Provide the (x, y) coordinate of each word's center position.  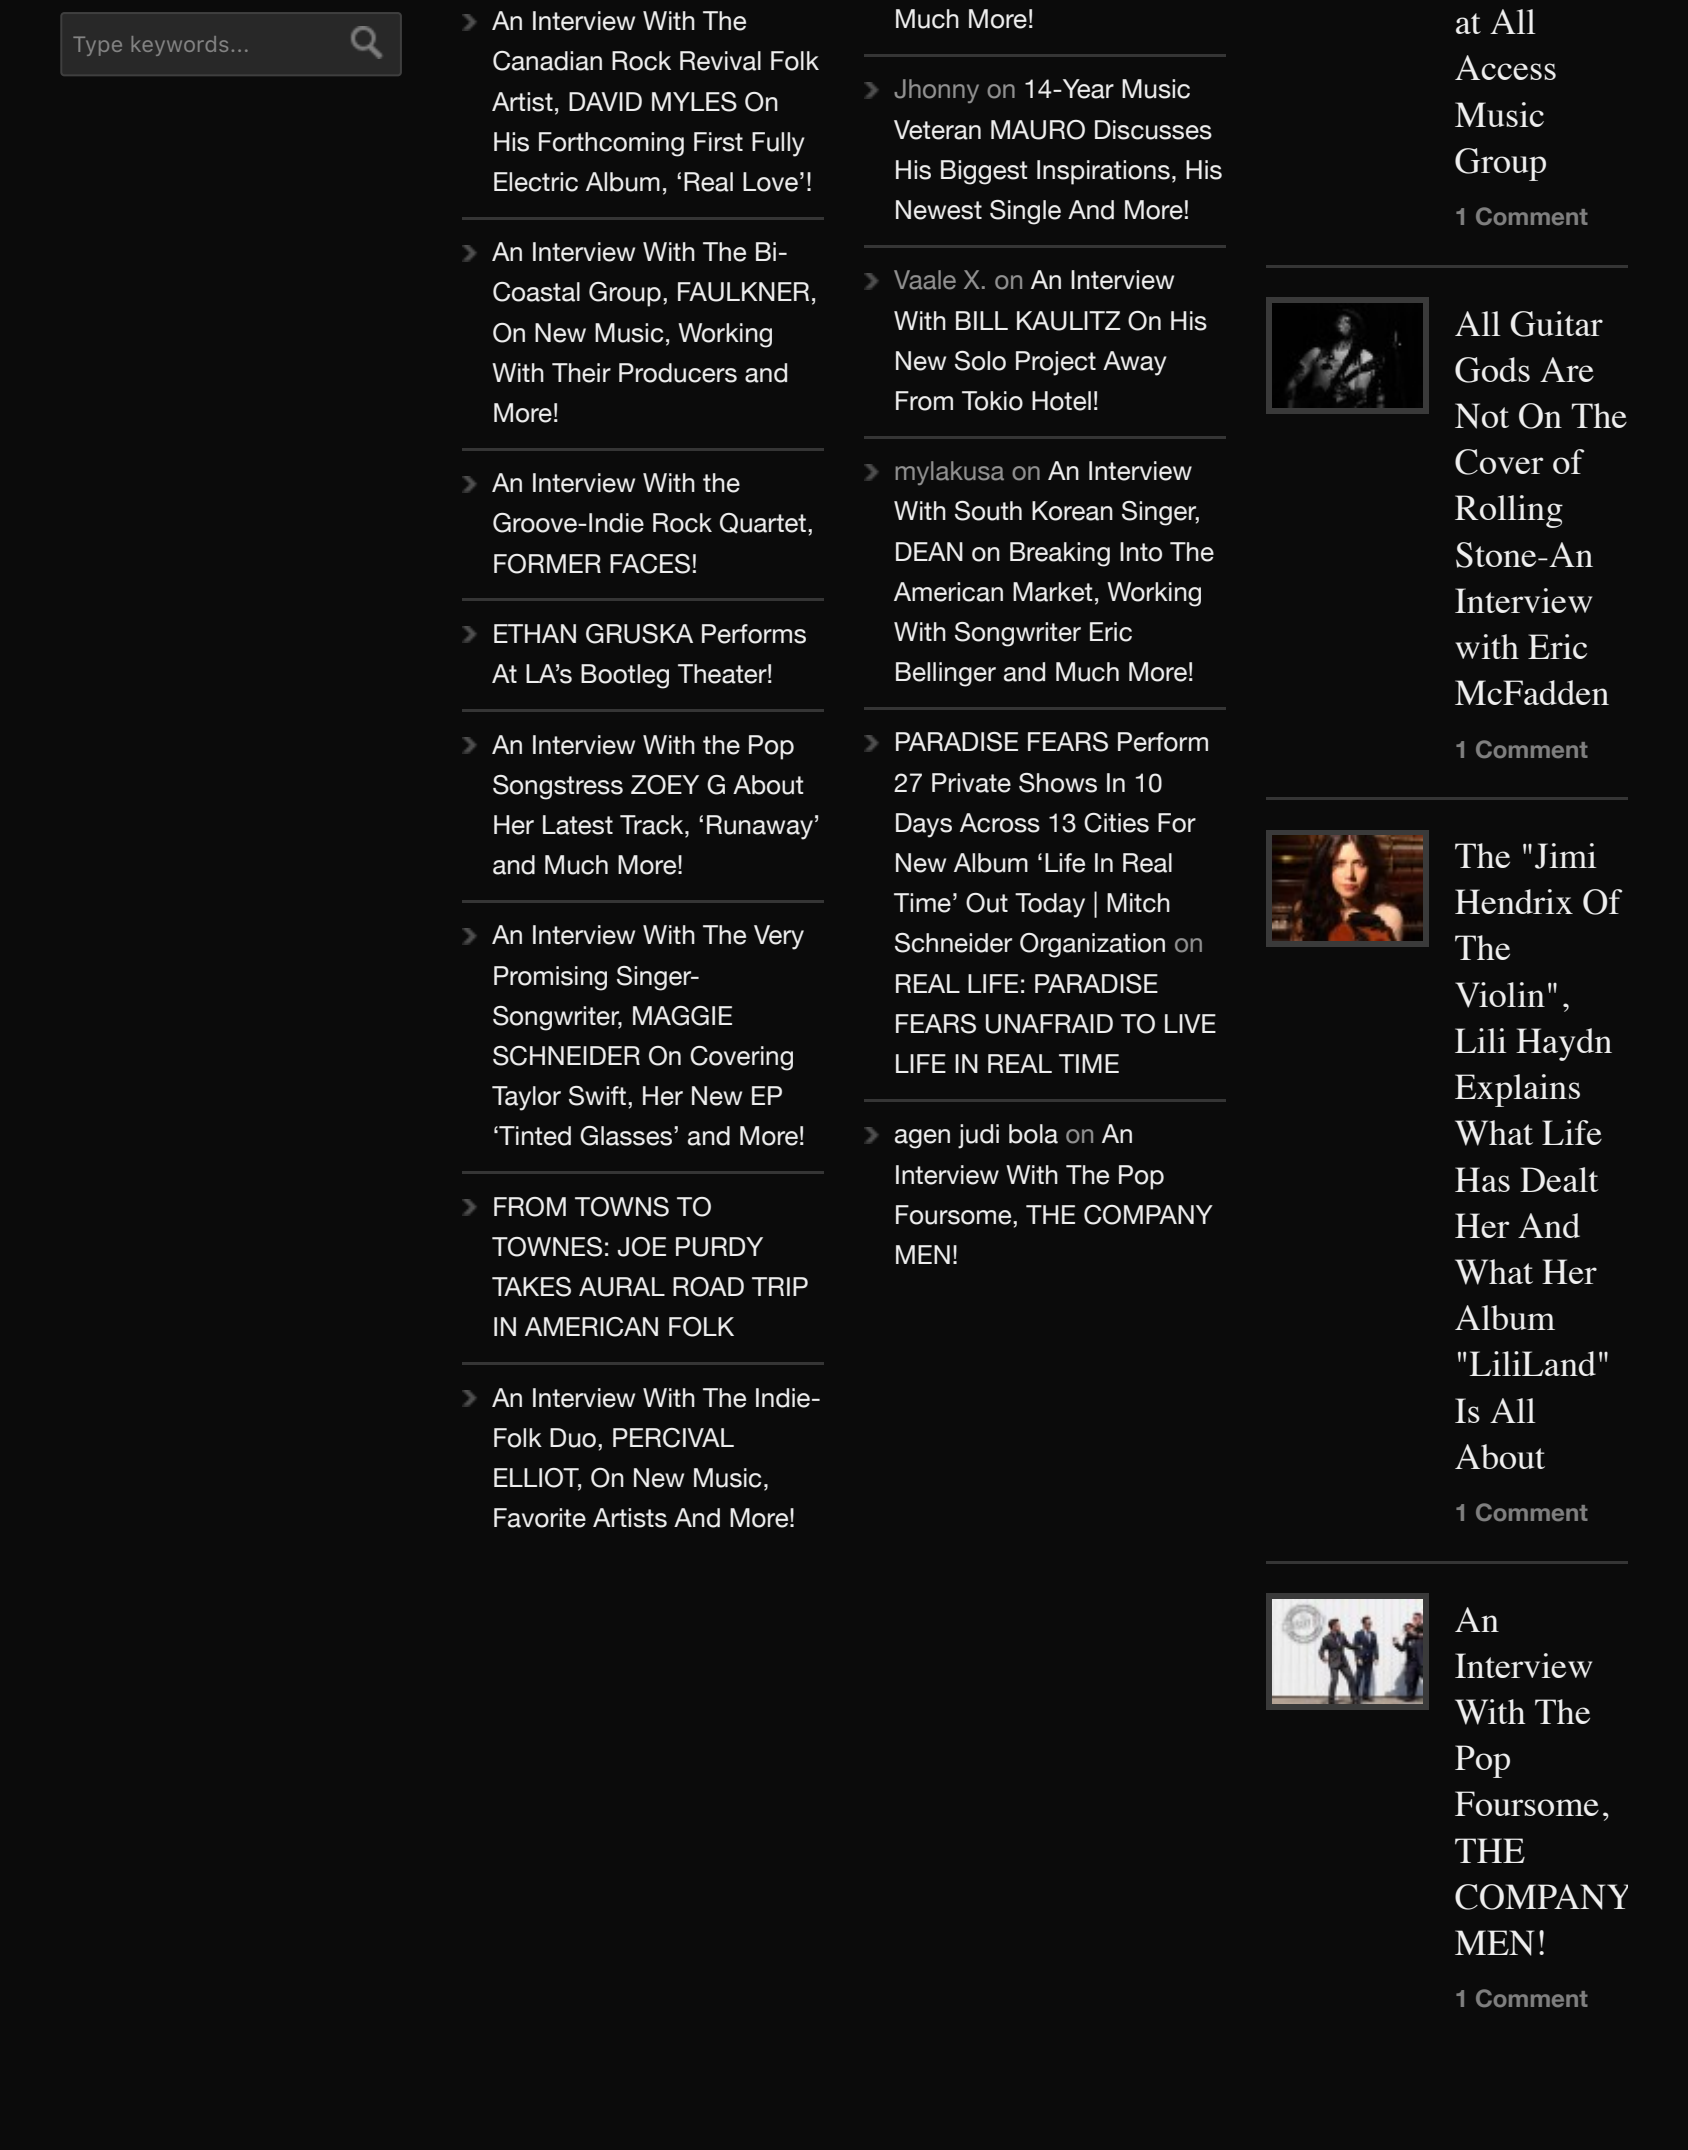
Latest (578, 825)
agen (922, 1139)
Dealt (1559, 1179)
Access (1505, 67)
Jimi (1566, 856)
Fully (778, 144)
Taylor (526, 1098)
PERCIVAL (673, 1438)
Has (1482, 1179)
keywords (180, 46)
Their (581, 373)
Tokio (992, 401)
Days (924, 825)
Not (1482, 416)
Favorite (540, 1518)
